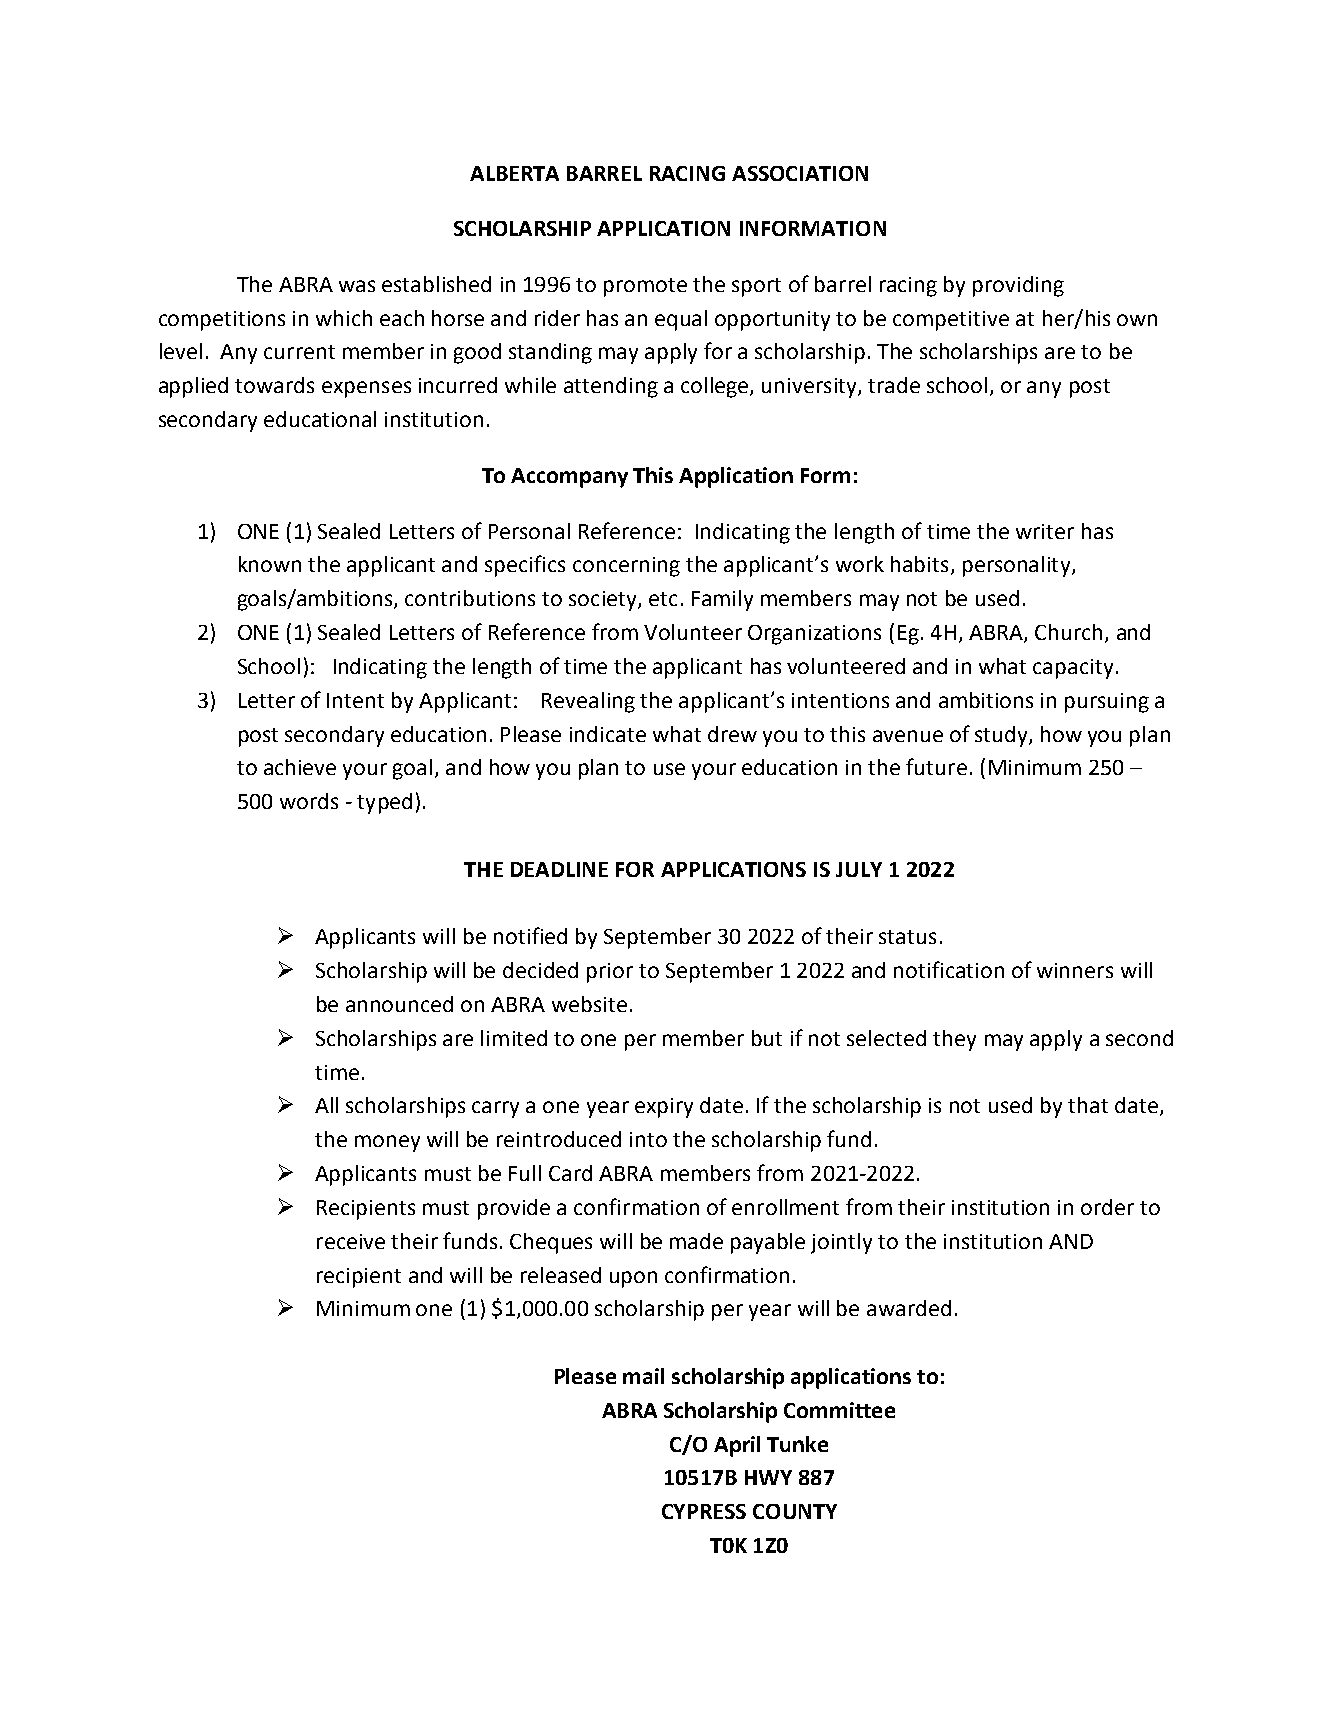 The image size is (1340, 1734). I want to click on was, so click(357, 286).
